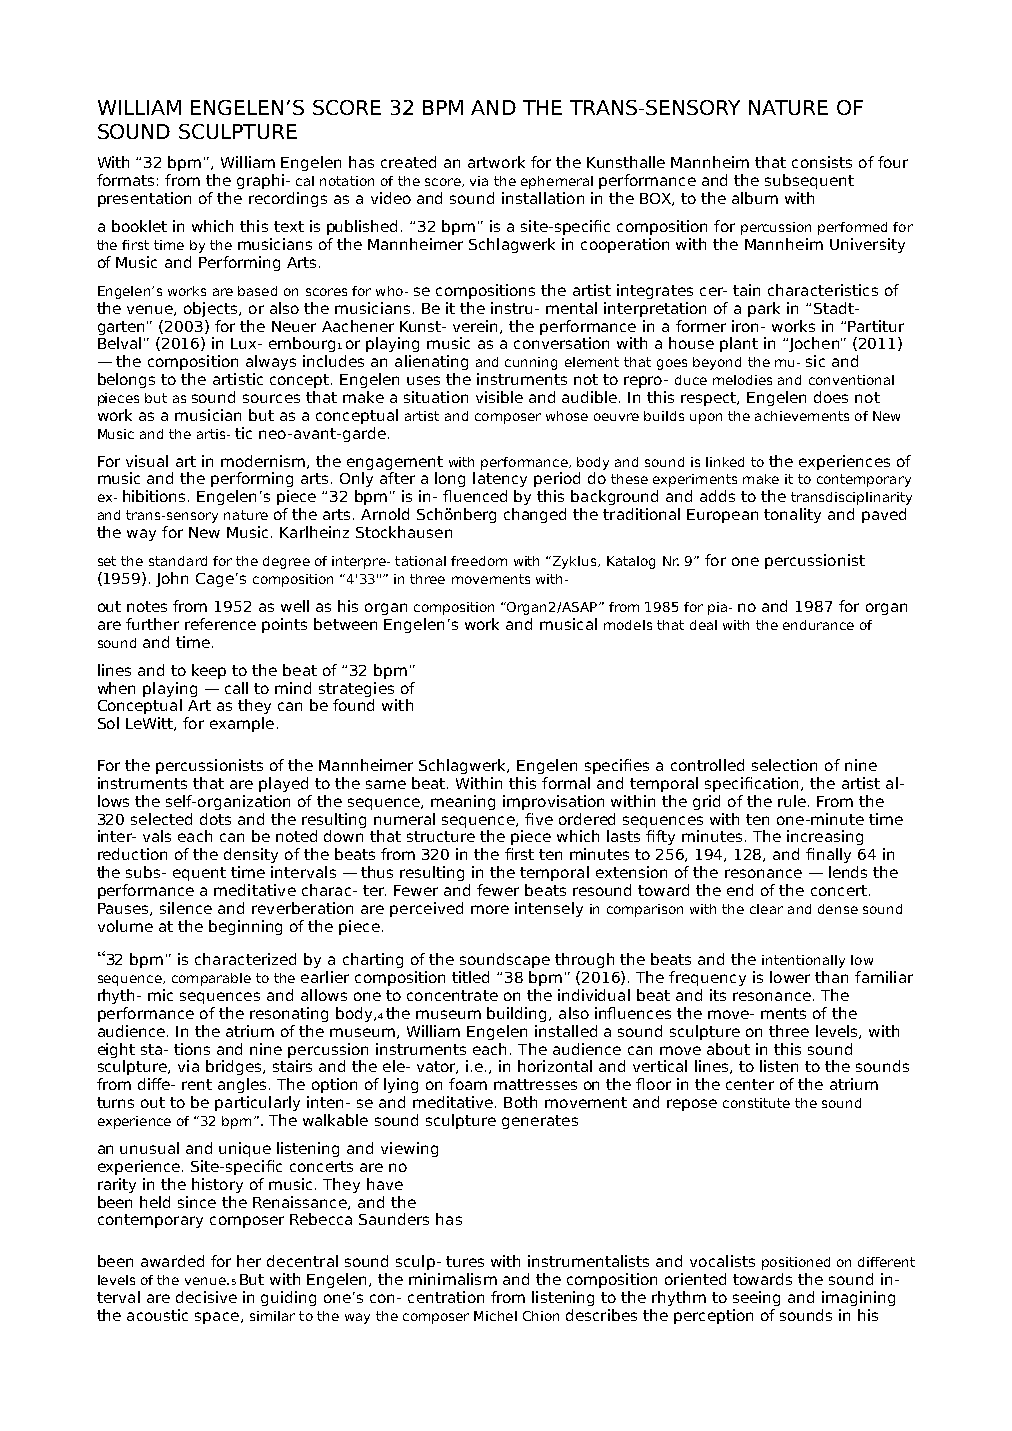  I want to click on latency, so click(500, 479).
